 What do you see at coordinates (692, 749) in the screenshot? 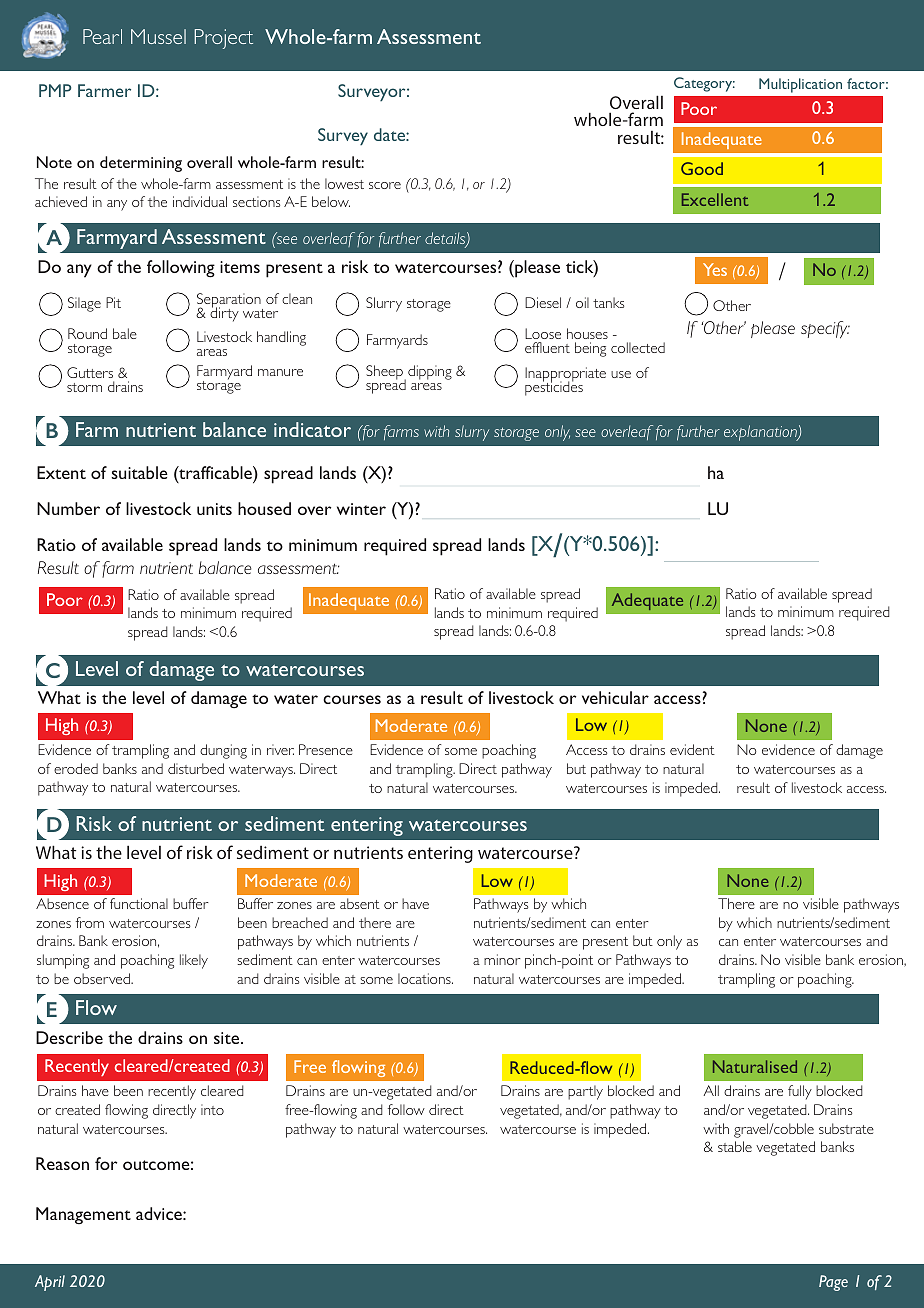
I see `evident` at bounding box center [692, 749].
